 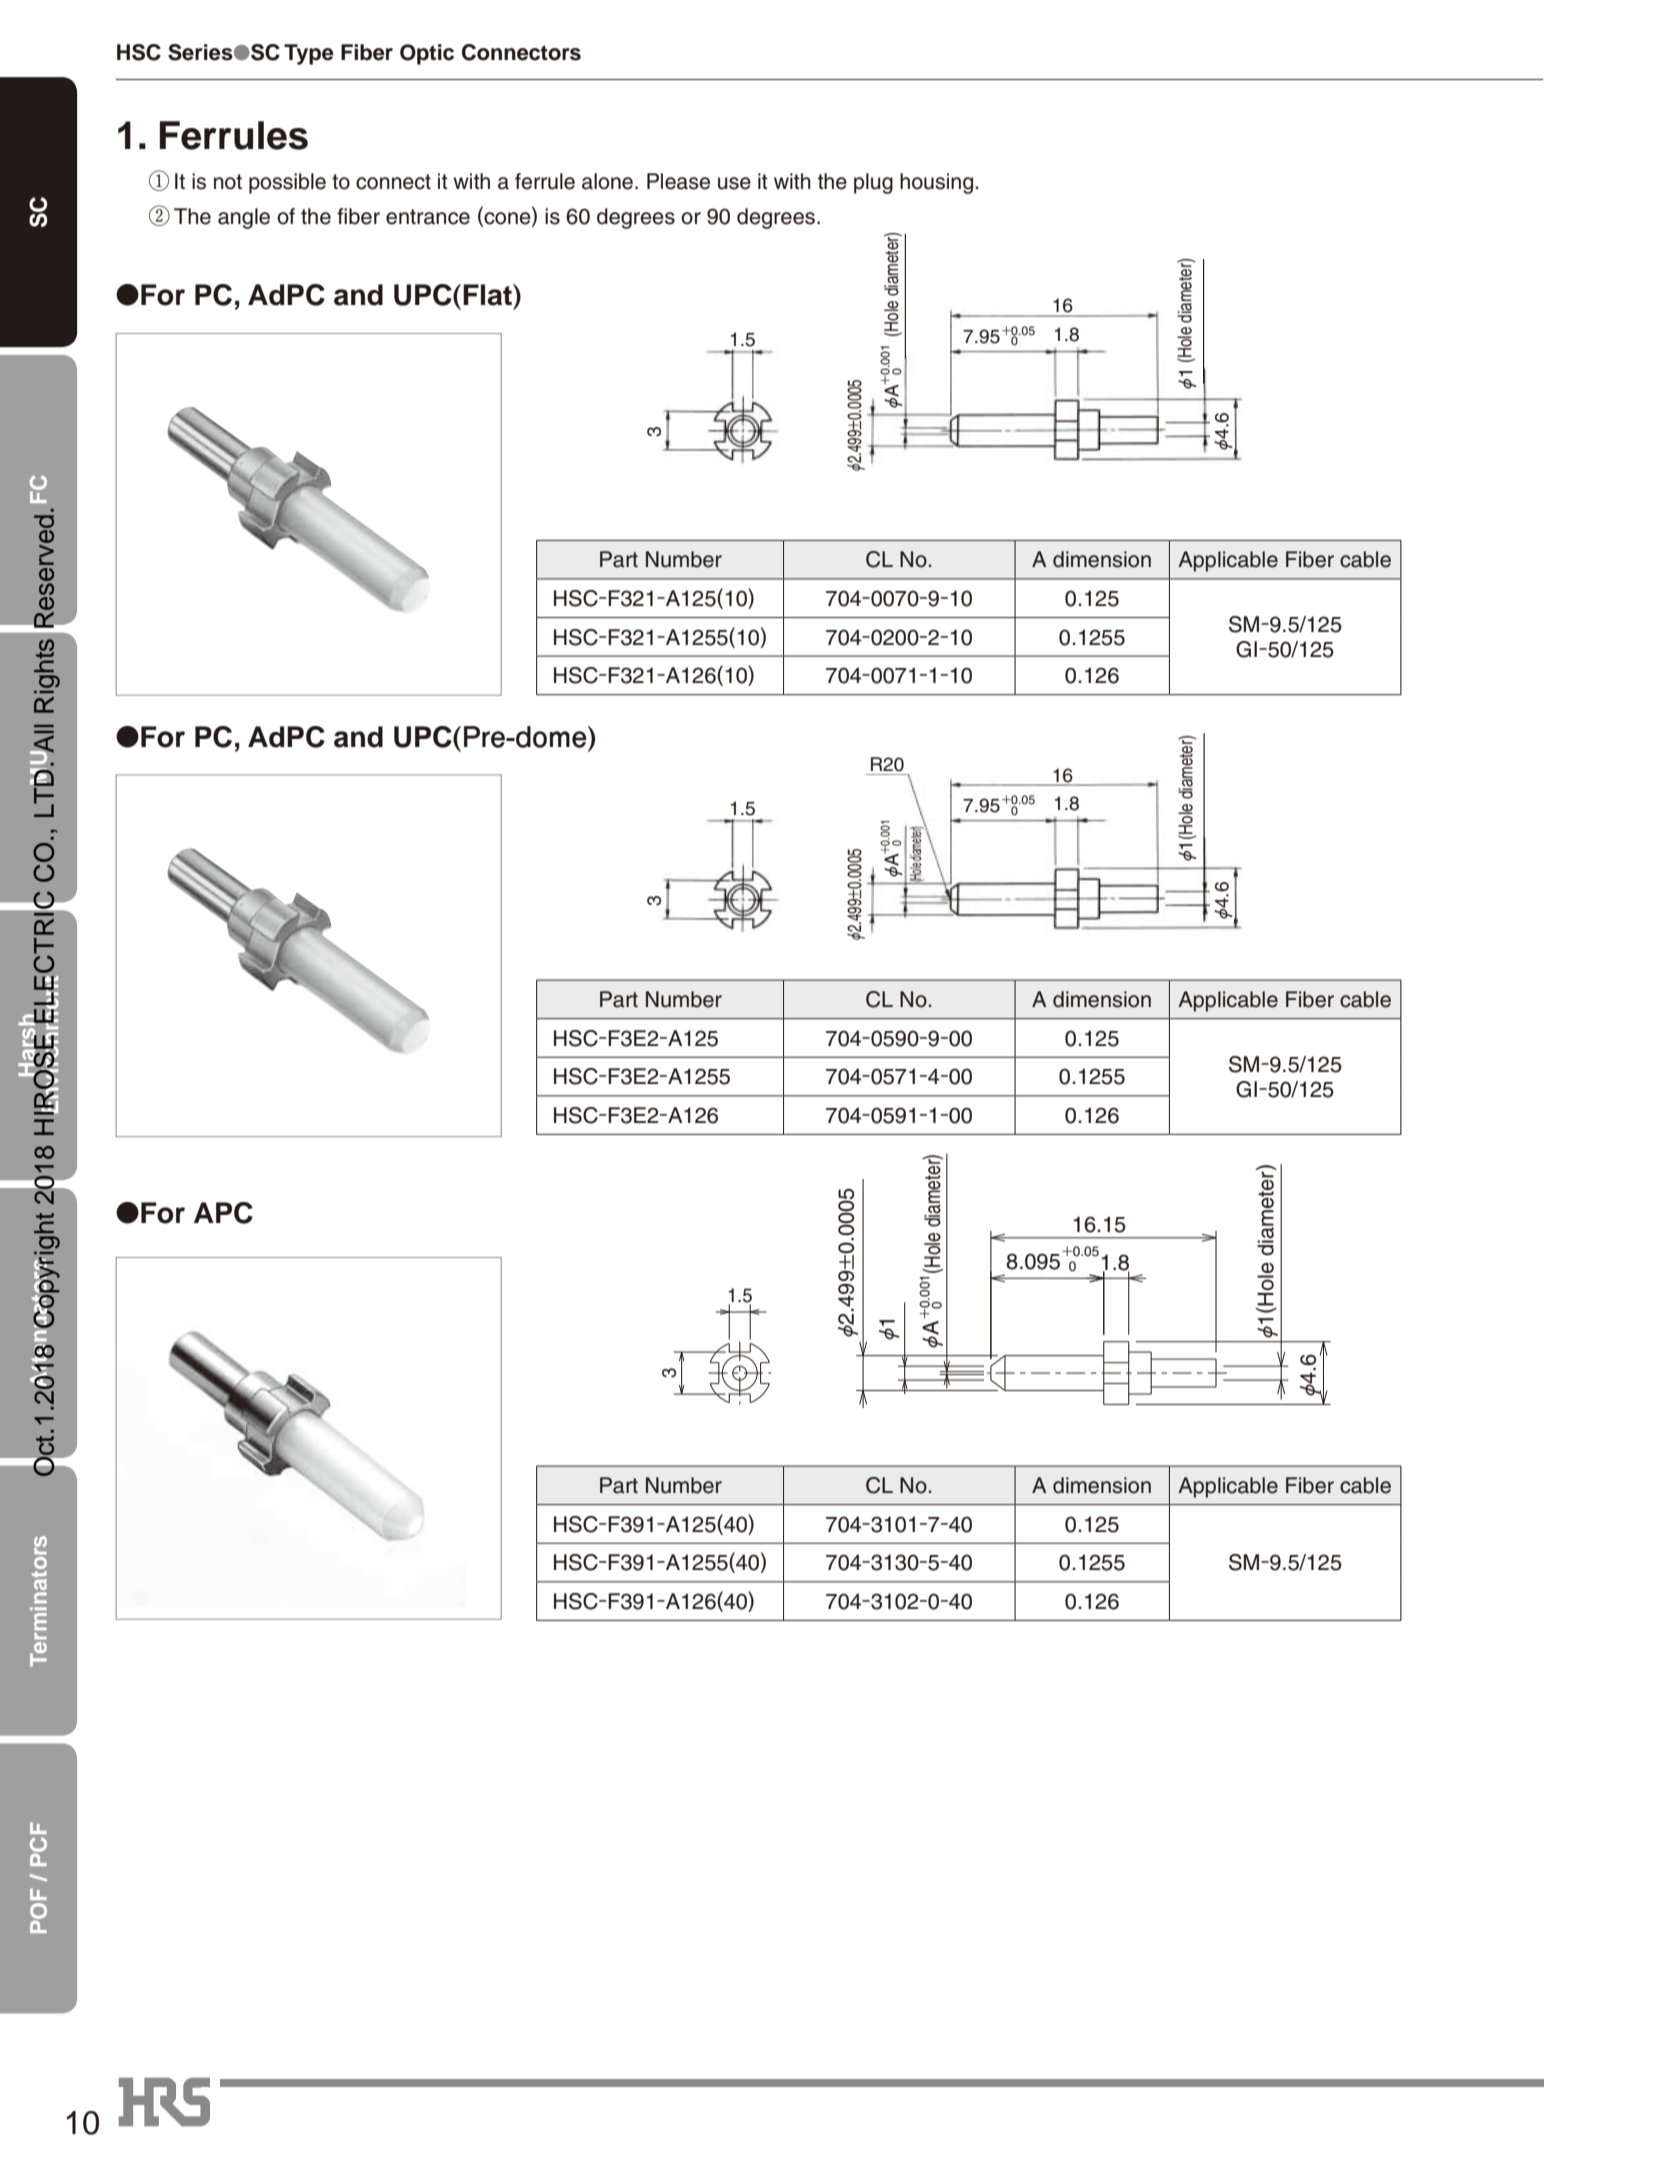 What do you see at coordinates (244, 218) in the screenshot?
I see `angle` at bounding box center [244, 218].
